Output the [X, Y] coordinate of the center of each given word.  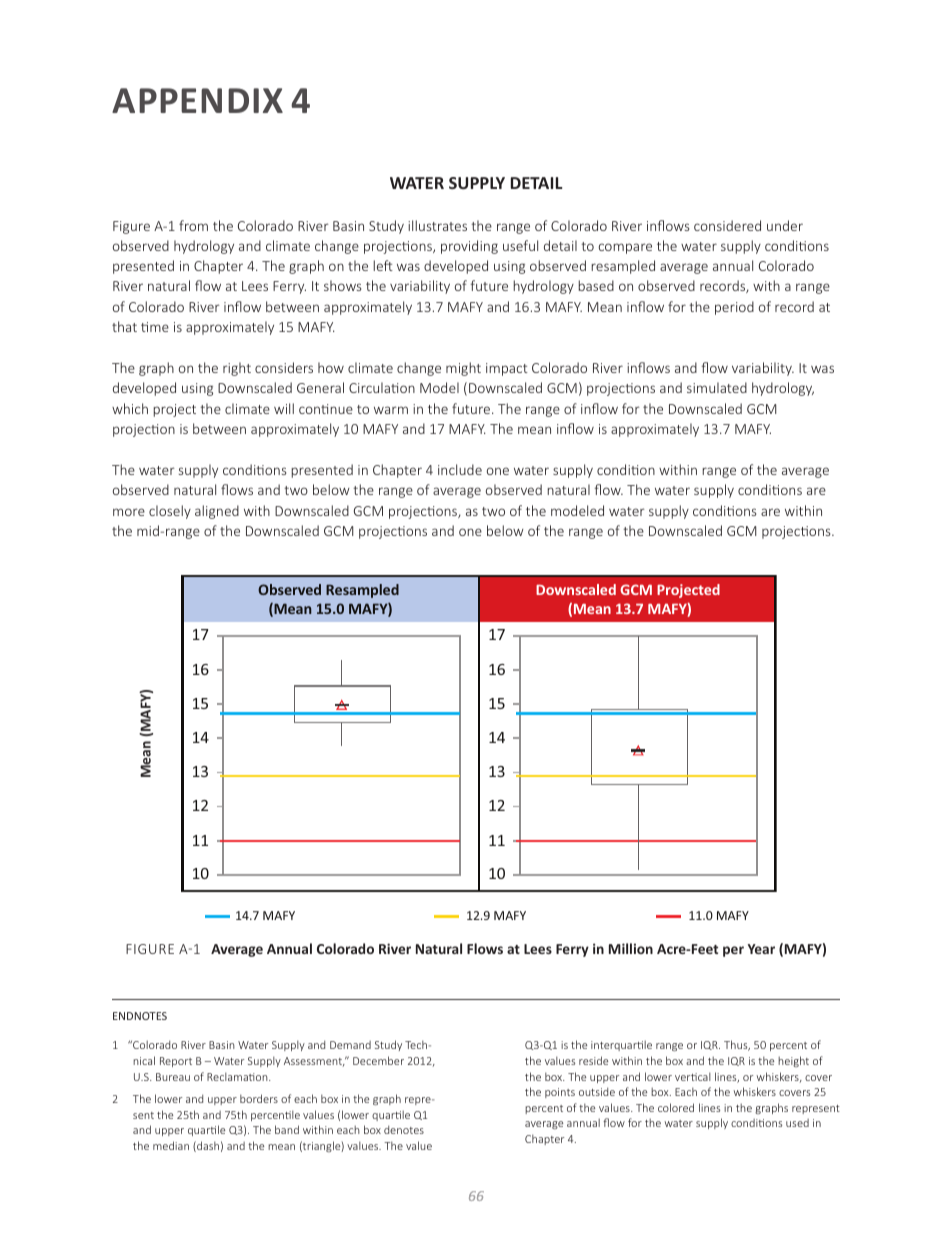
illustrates [437, 225]
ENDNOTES [140, 1016]
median [171, 1145]
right [237, 369]
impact [507, 369]
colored [676, 1107]
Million [631, 948]
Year [761, 949]
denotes [404, 1129]
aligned [217, 512]
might [463, 369]
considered [727, 225]
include [460, 469]
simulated [717, 387]
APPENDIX [197, 100]
